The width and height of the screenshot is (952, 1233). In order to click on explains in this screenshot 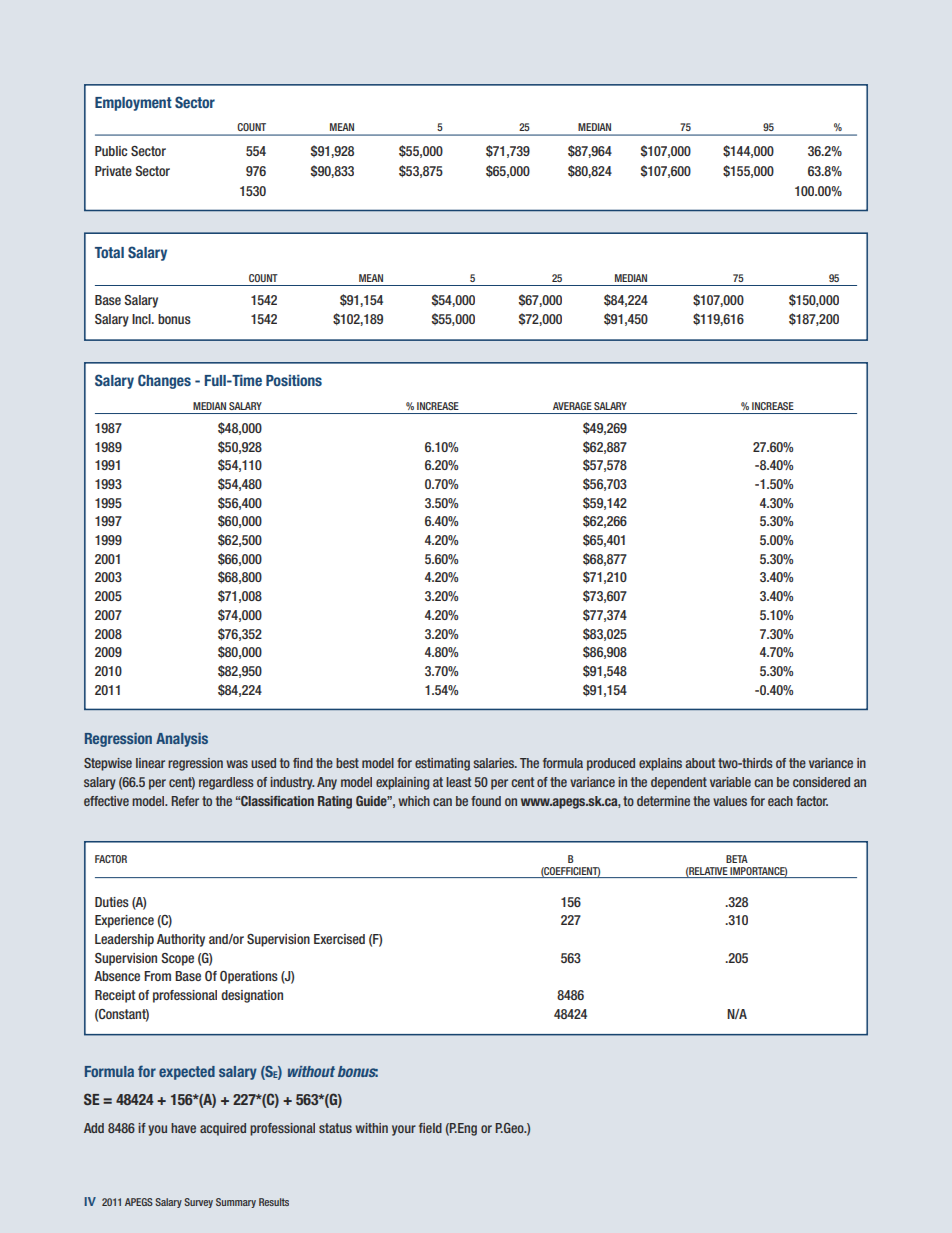, I will do `click(660, 764)`.
